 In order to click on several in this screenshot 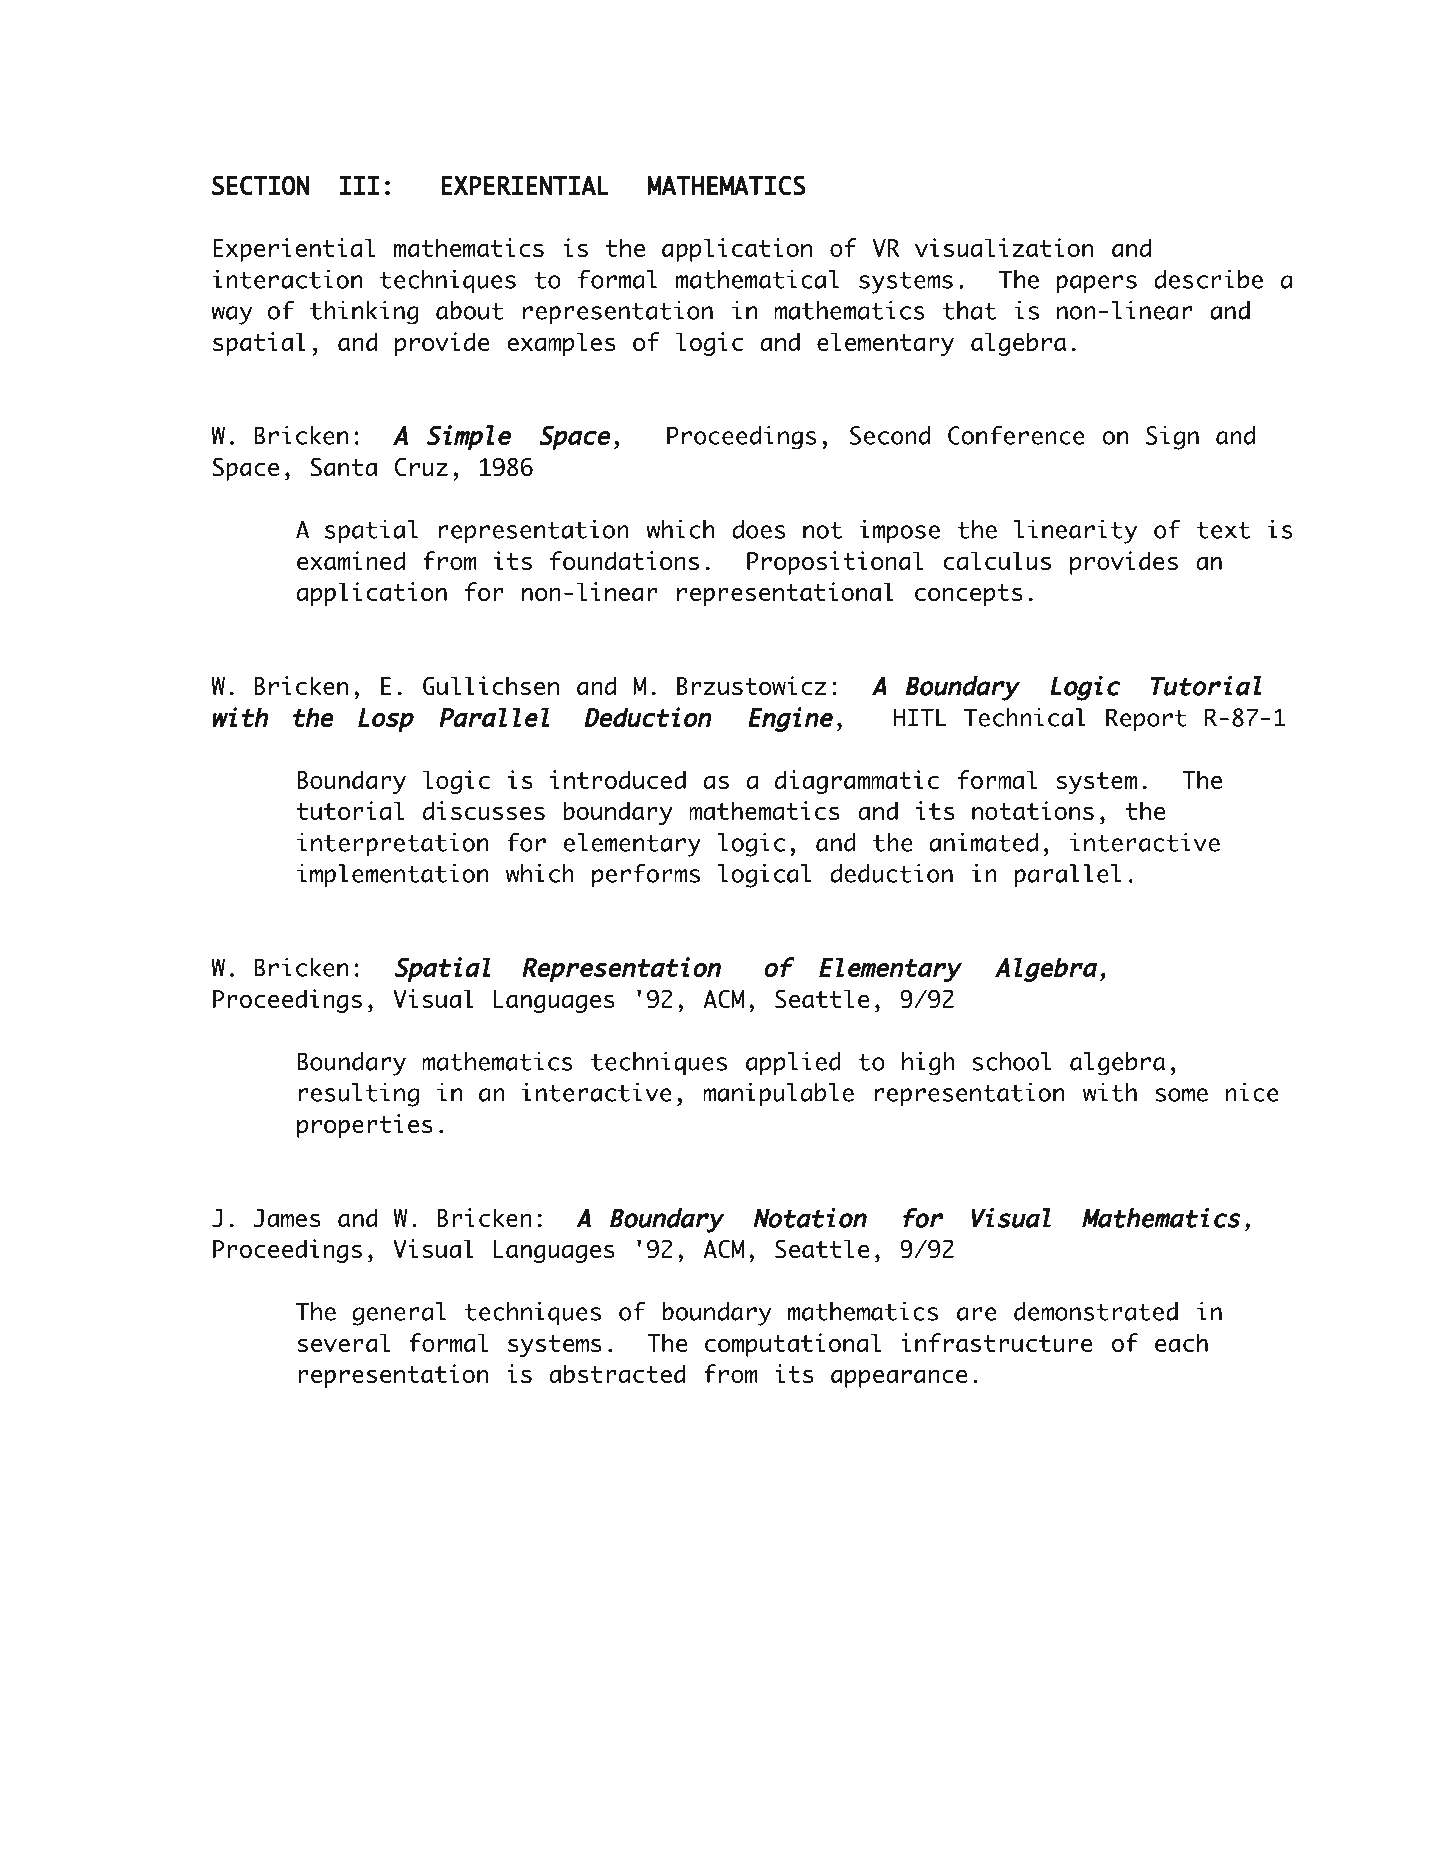, I will do `click(343, 1342)`.
